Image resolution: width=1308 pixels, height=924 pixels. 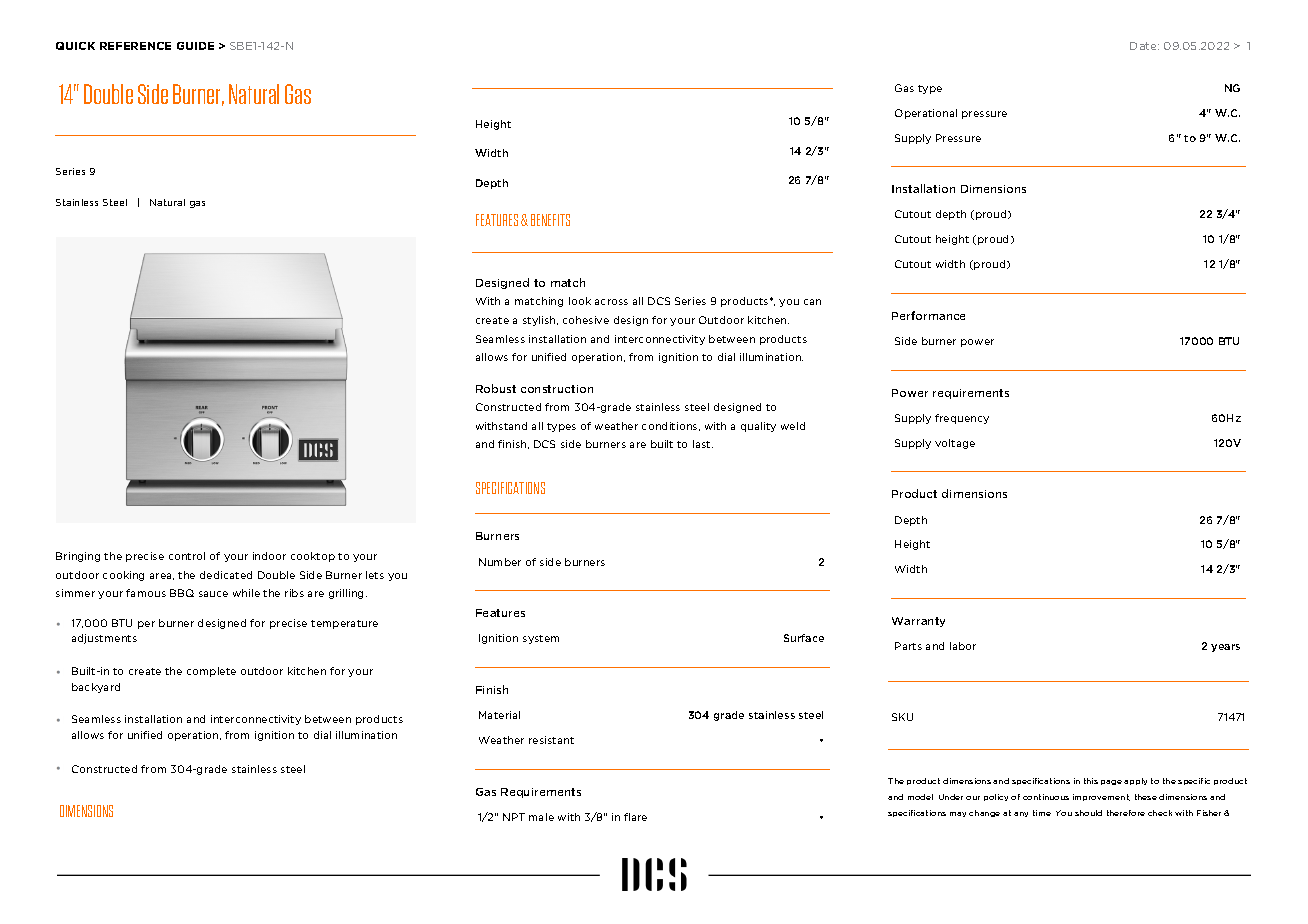 What do you see at coordinates (514, 817) in the image?
I see `NPT` at bounding box center [514, 817].
